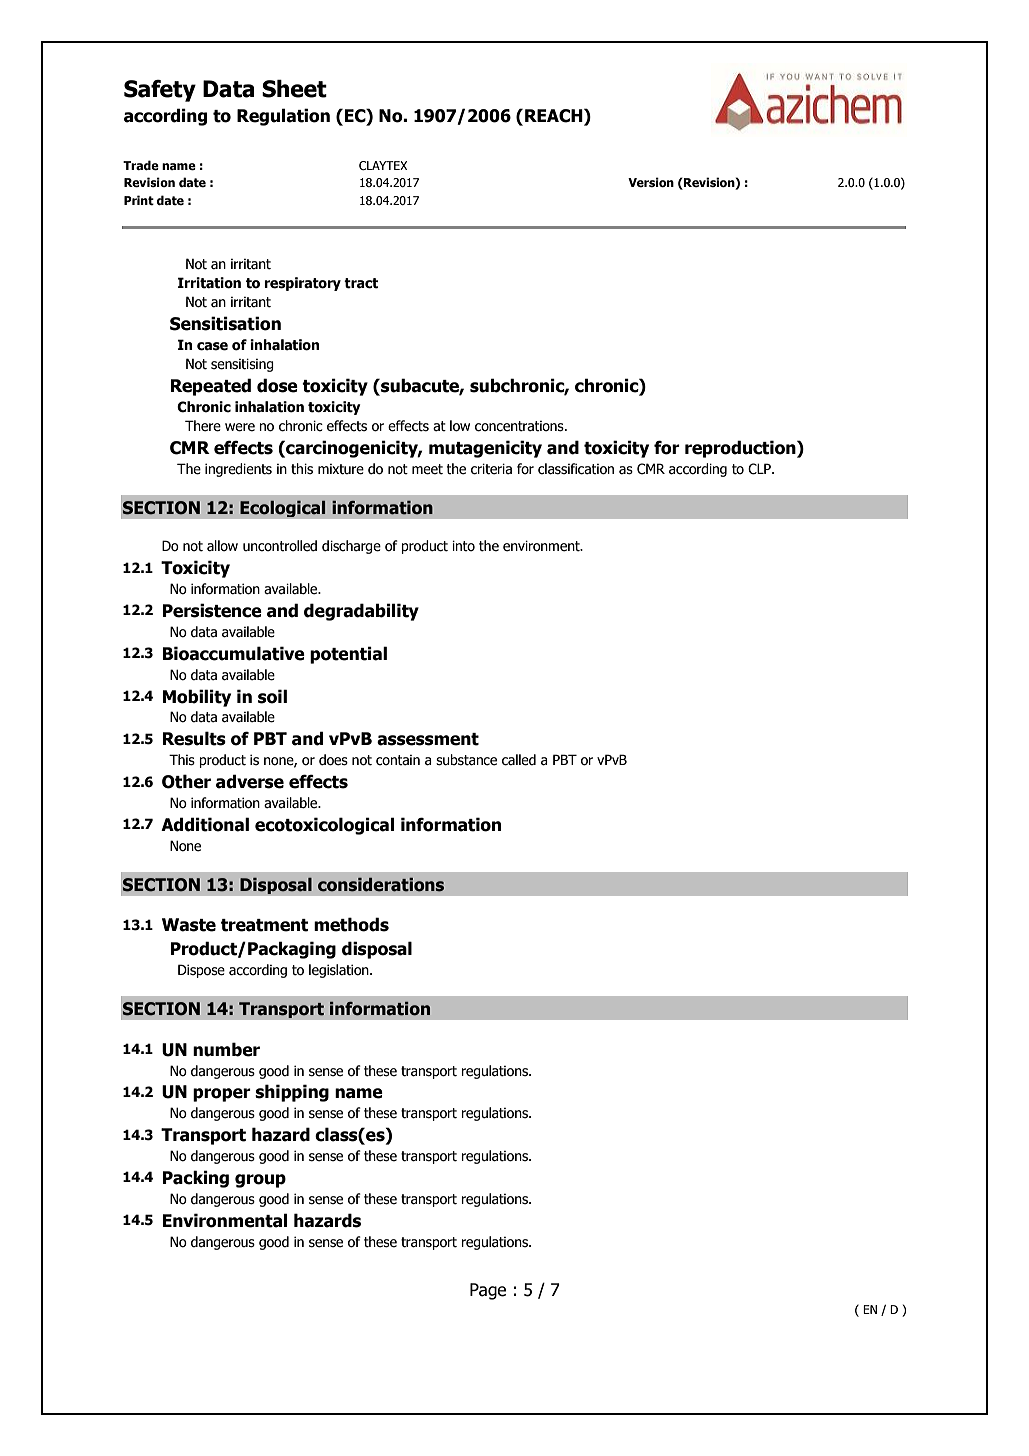  Describe the element at coordinates (466, 760) in the document. I see `substance` at that location.
